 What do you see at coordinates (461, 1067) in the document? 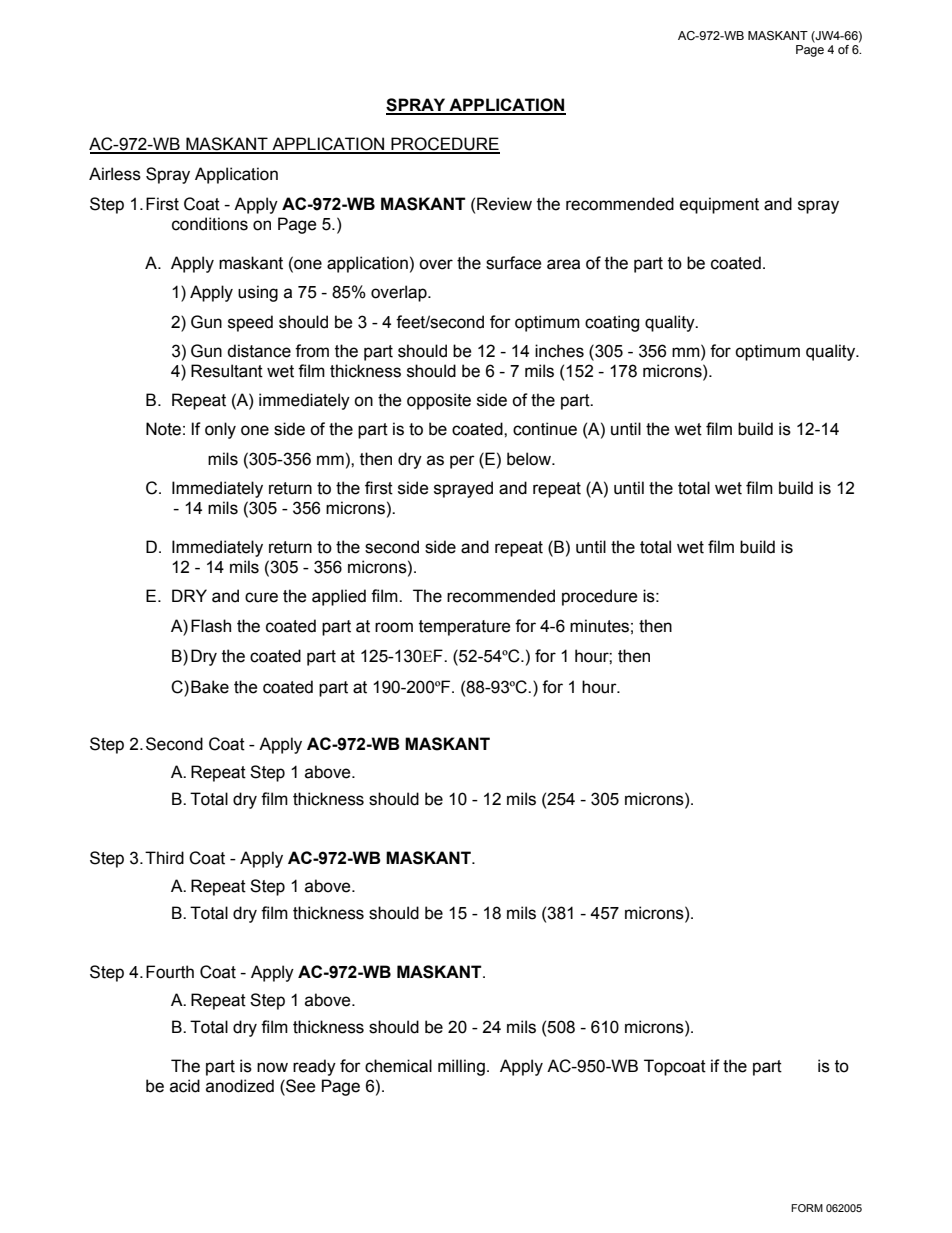
I see `milling` at bounding box center [461, 1067].
